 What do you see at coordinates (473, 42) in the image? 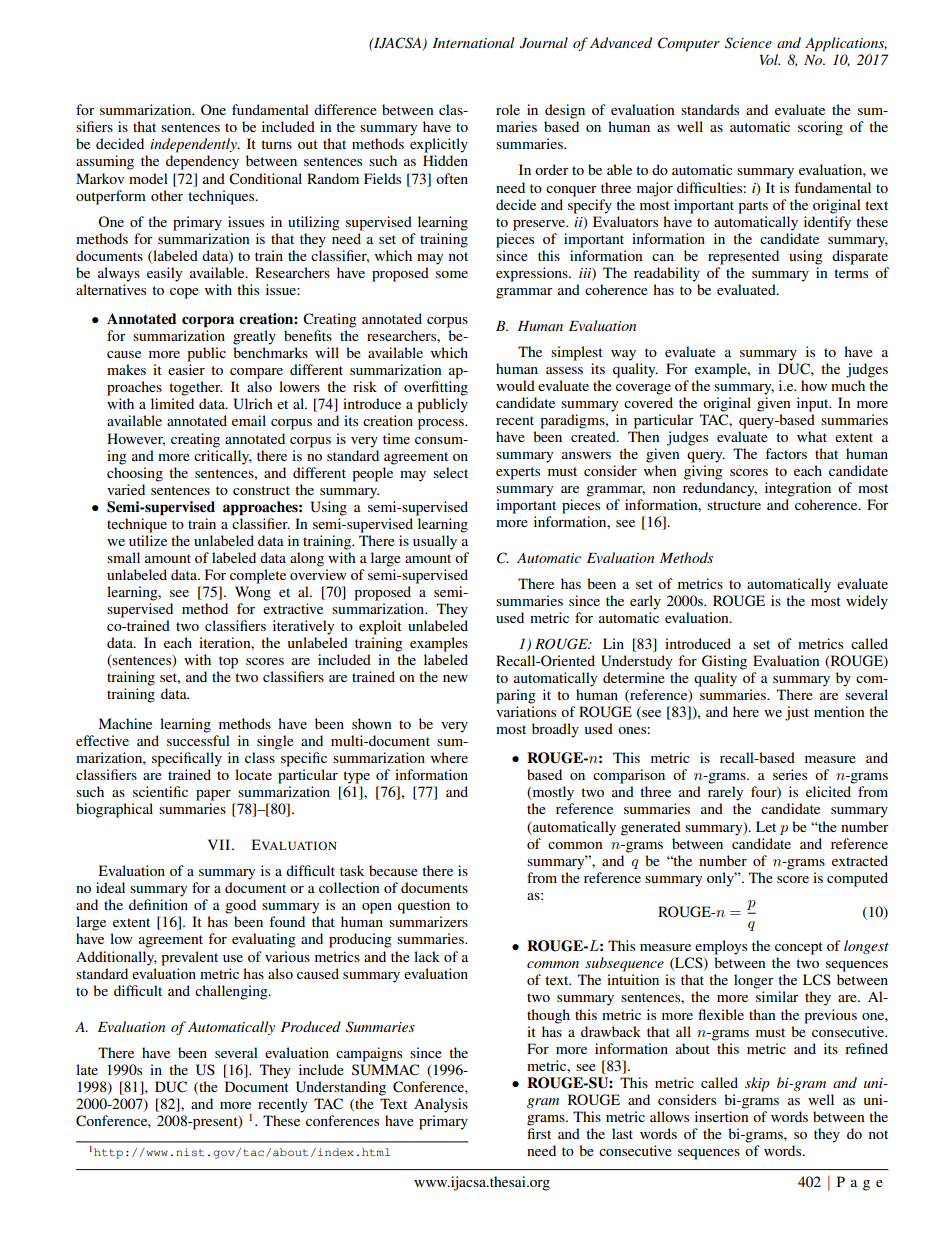
I see `International` at bounding box center [473, 42].
